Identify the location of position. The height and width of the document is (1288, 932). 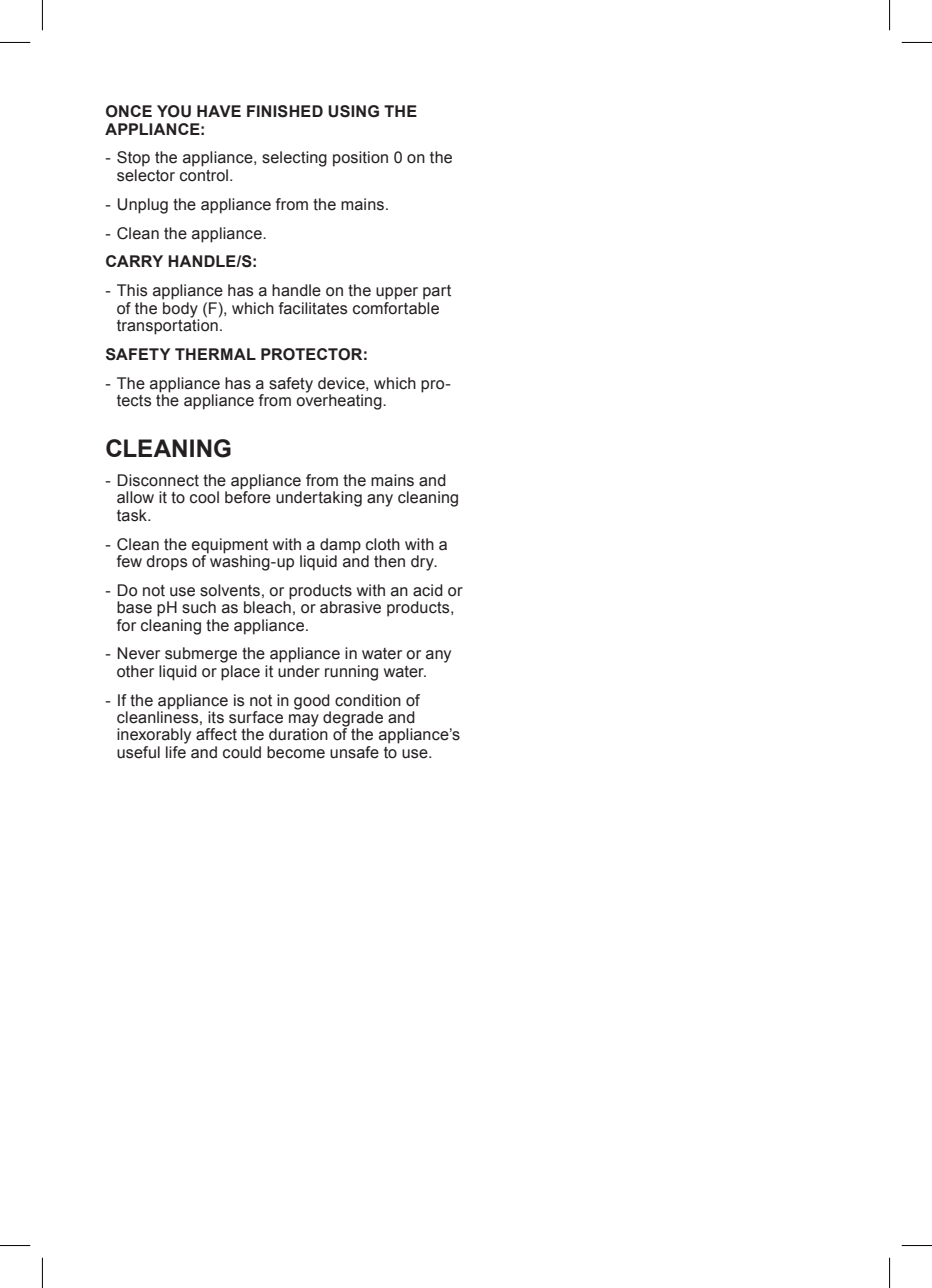
(360, 159).
